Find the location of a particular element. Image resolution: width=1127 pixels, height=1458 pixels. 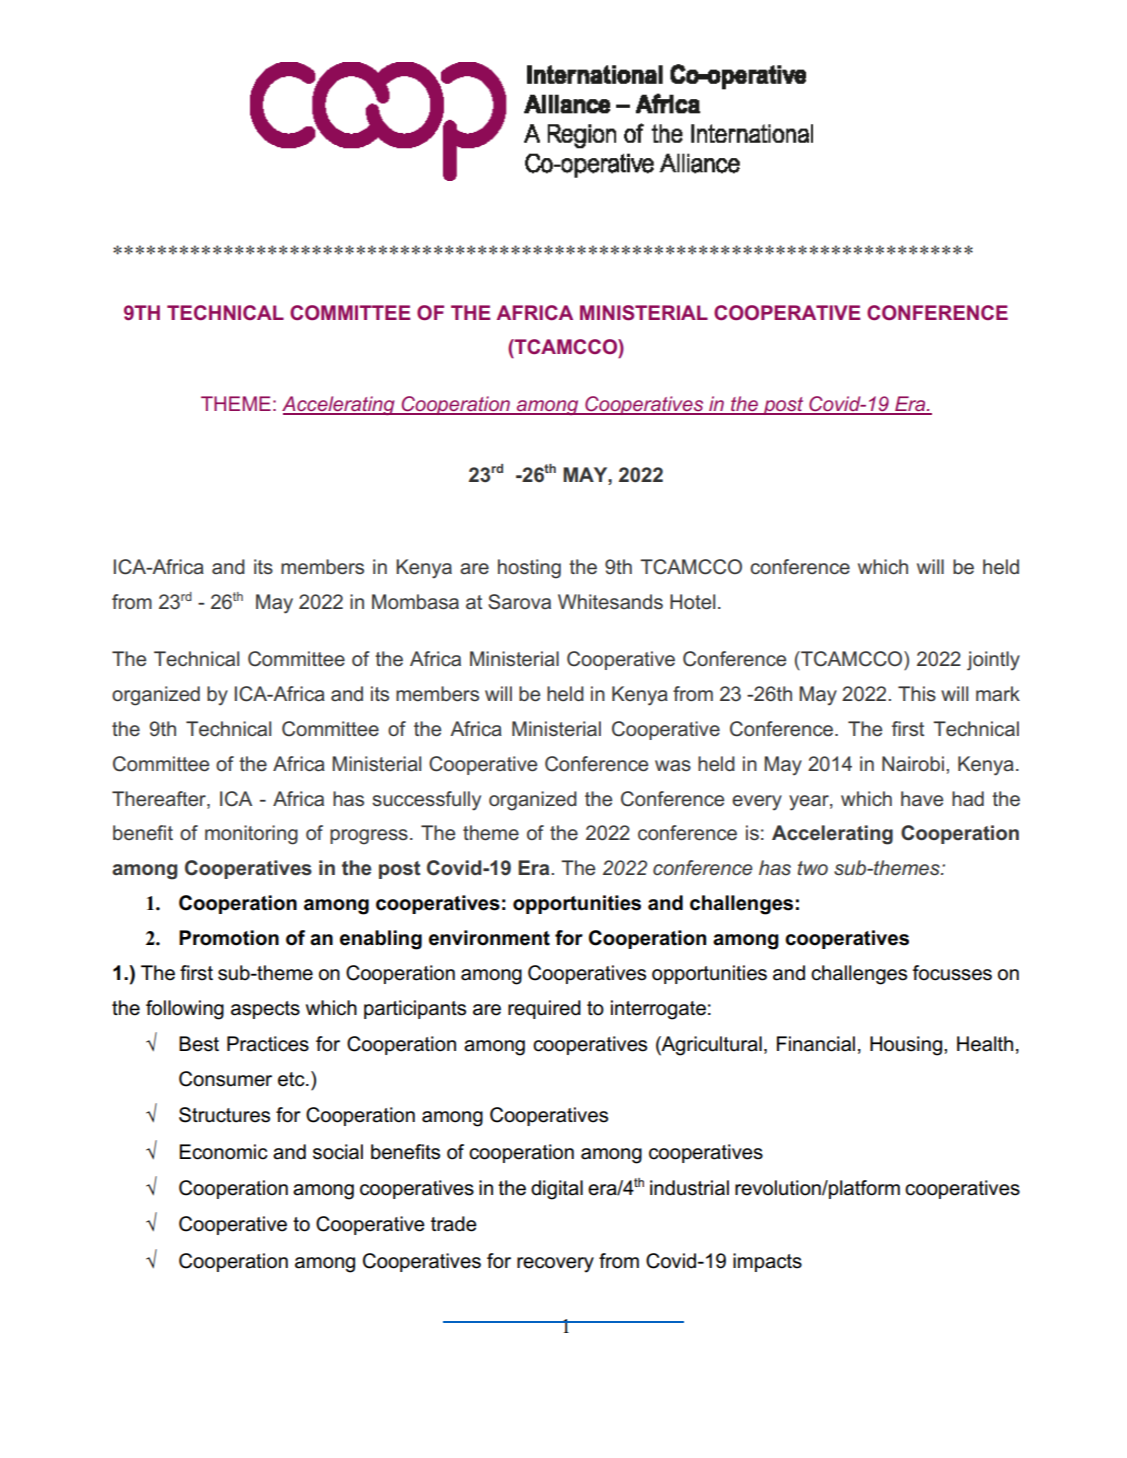

impacts is located at coordinates (767, 1262).
